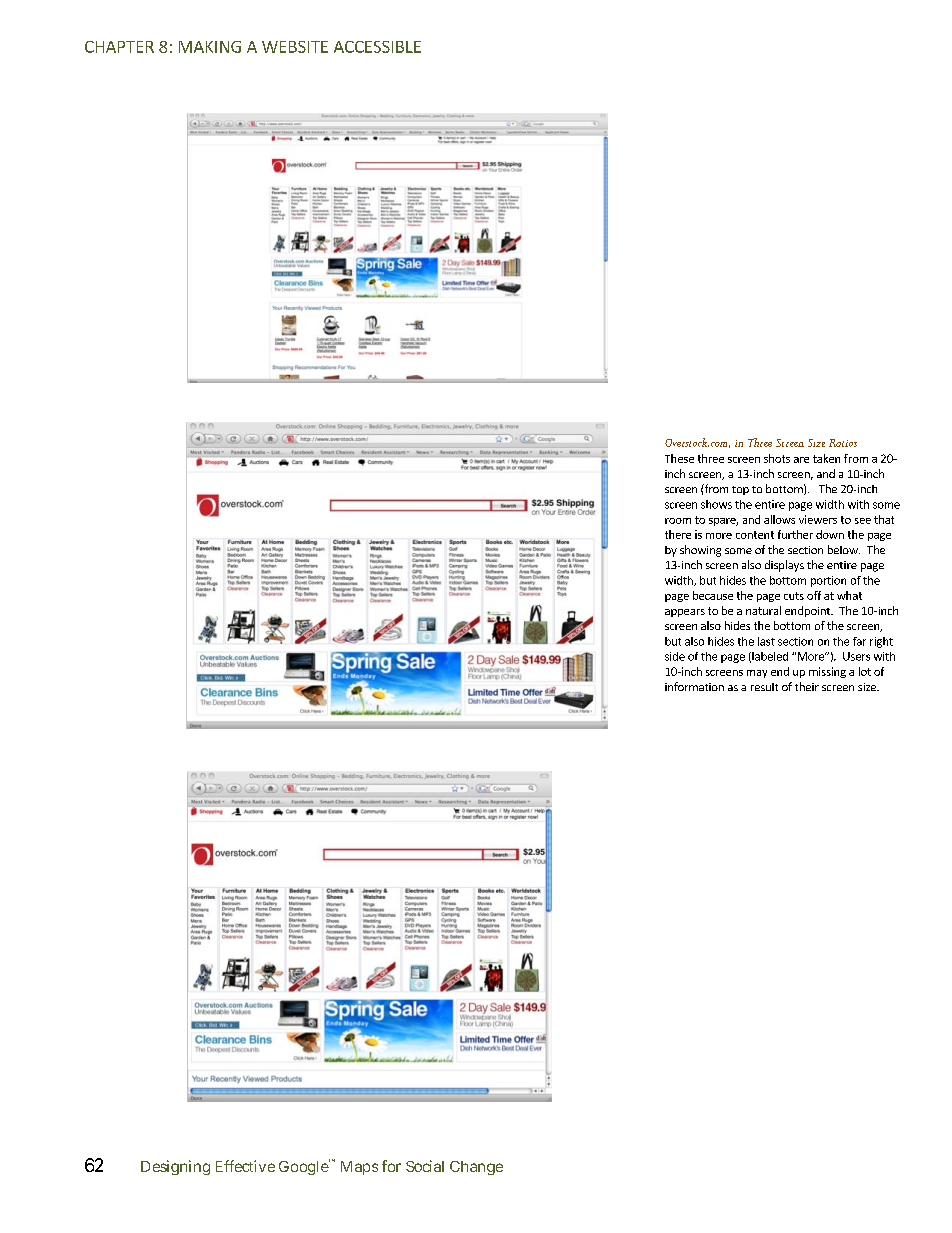  Describe the element at coordinates (210, 47) in the document. I see `MAKING` at that location.
